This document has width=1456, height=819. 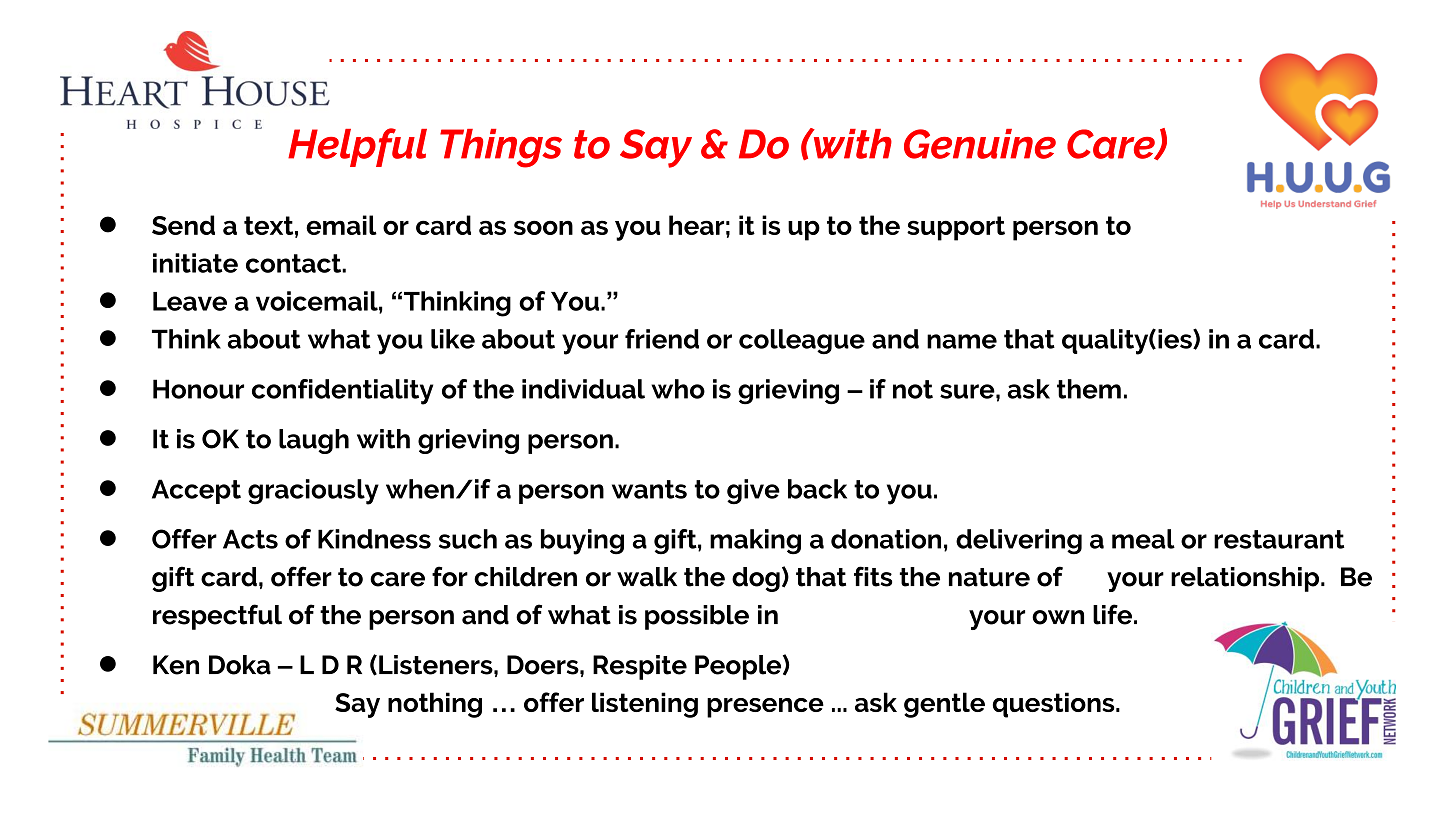 I want to click on nothing, so click(x=435, y=705).
